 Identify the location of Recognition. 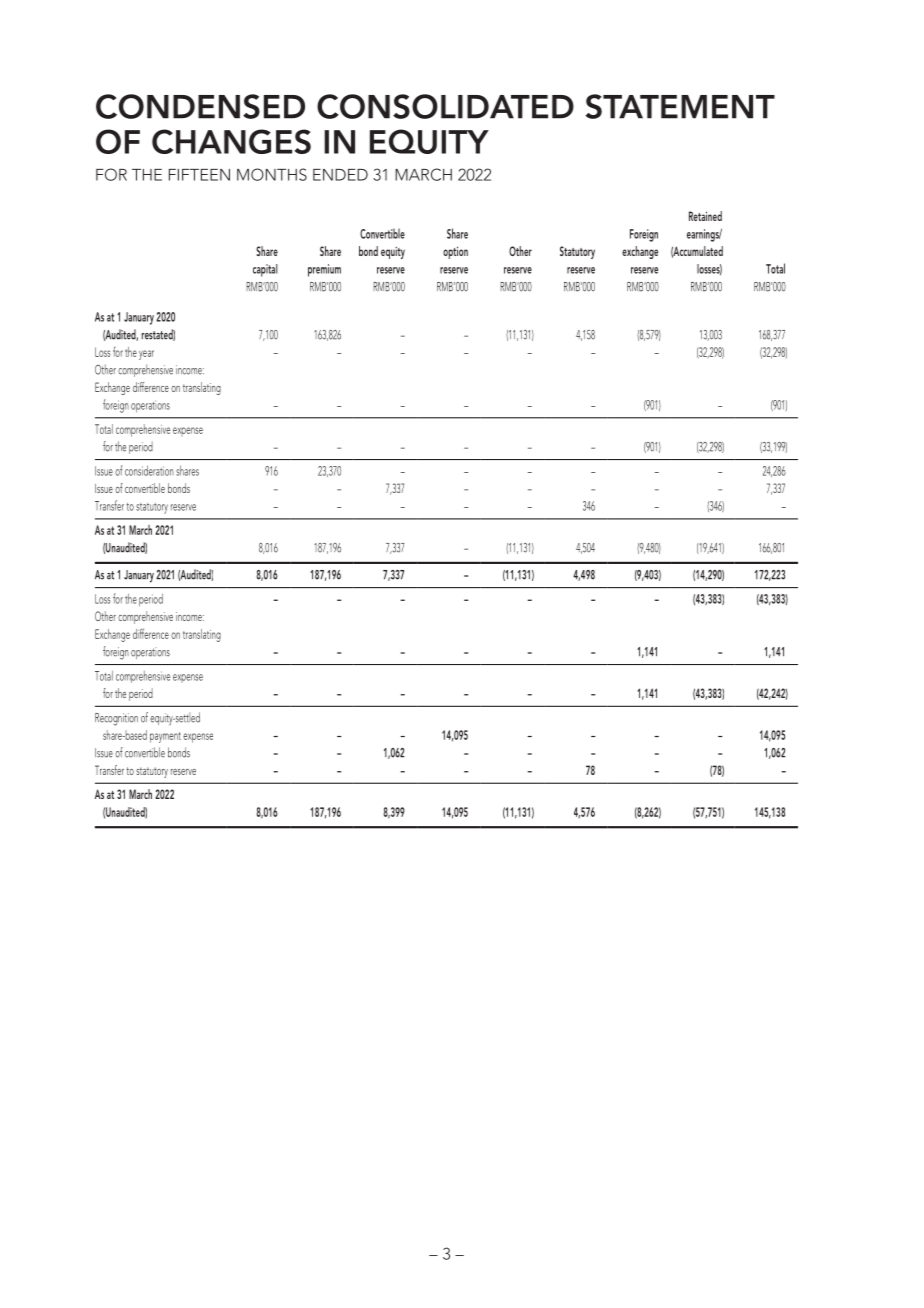
(116, 719).
